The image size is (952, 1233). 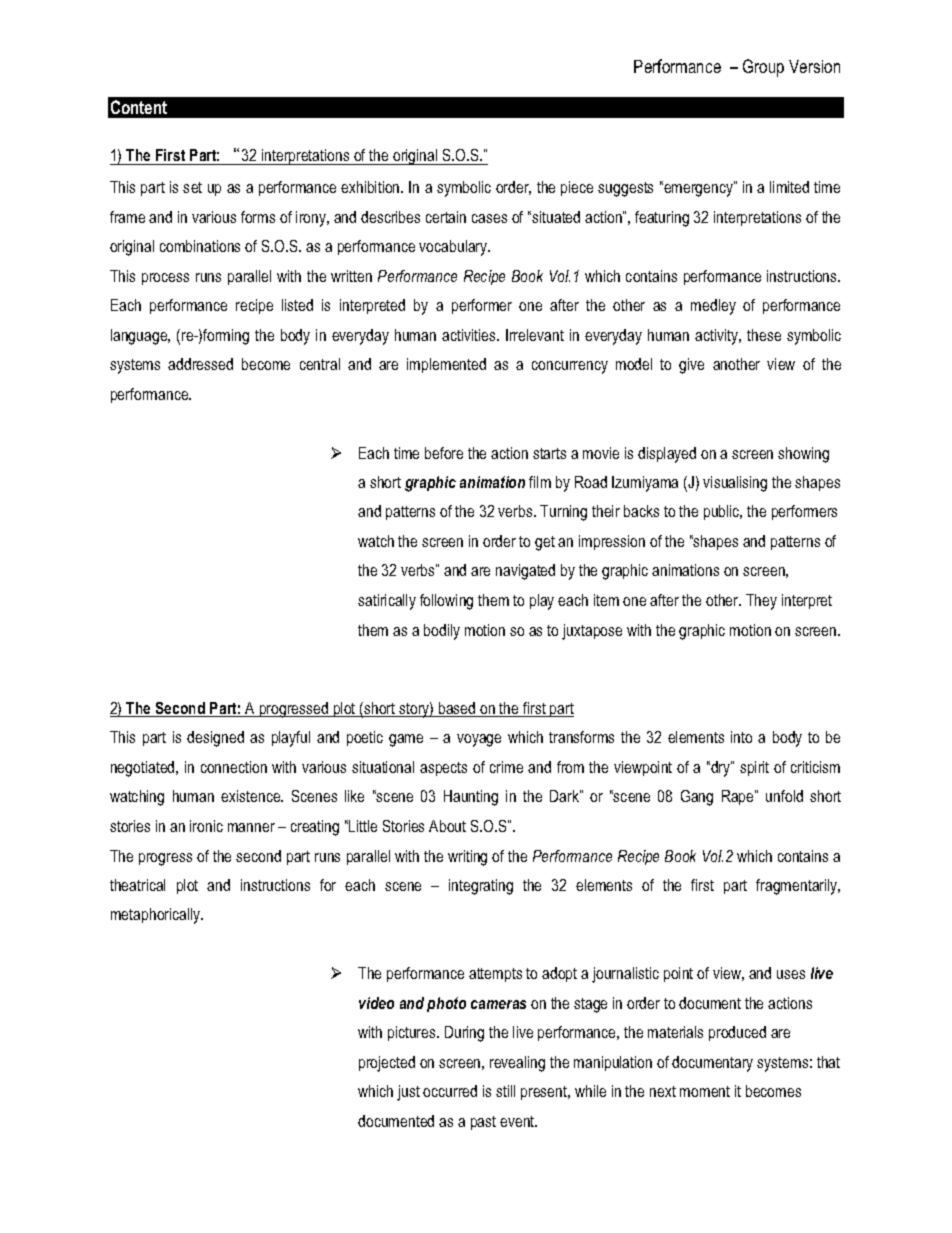 What do you see at coordinates (763, 68) in the document?
I see `Group` at bounding box center [763, 68].
